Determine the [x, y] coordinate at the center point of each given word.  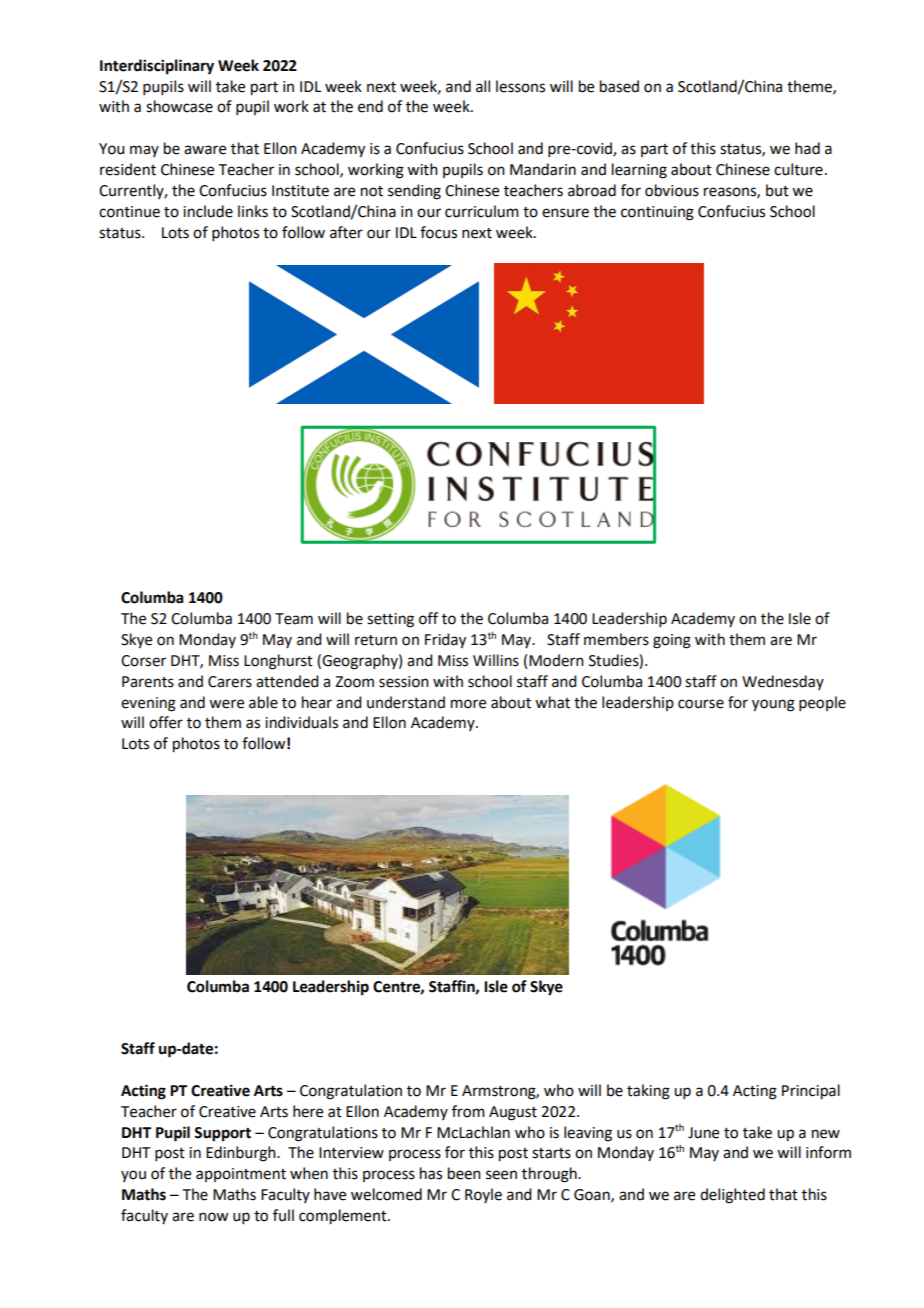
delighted [732, 1196]
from [468, 1111]
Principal [811, 1092]
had [807, 148]
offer [166, 722]
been [464, 1173]
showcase [179, 106]
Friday [445, 641]
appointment [241, 1175]
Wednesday [783, 682]
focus [438, 232]
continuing [657, 213]
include [208, 211]
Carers [230, 682]
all [483, 86]
